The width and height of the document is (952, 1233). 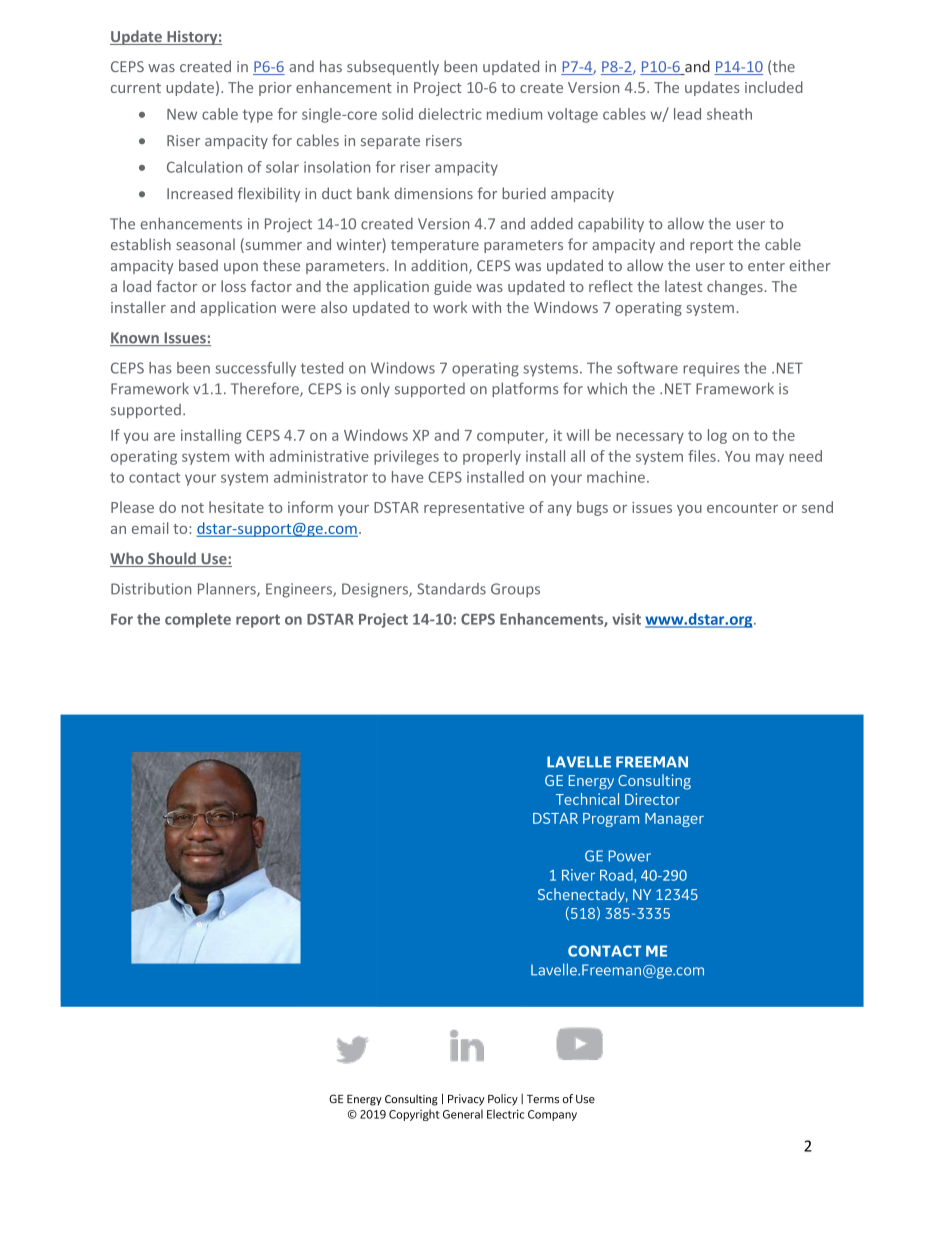 What do you see at coordinates (228, 590) in the document?
I see `Planners` at bounding box center [228, 590].
